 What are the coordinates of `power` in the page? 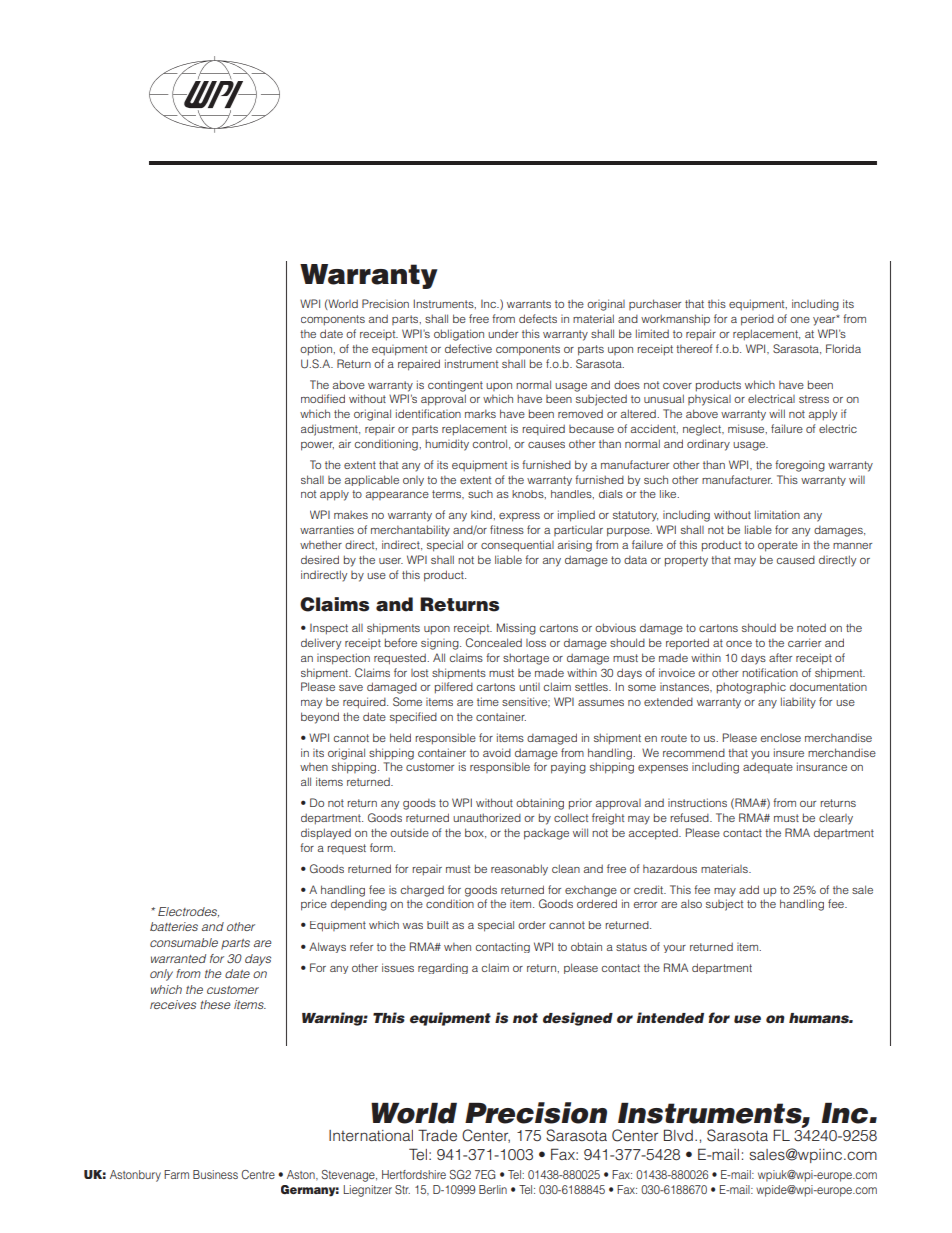 It's located at (317, 446).
